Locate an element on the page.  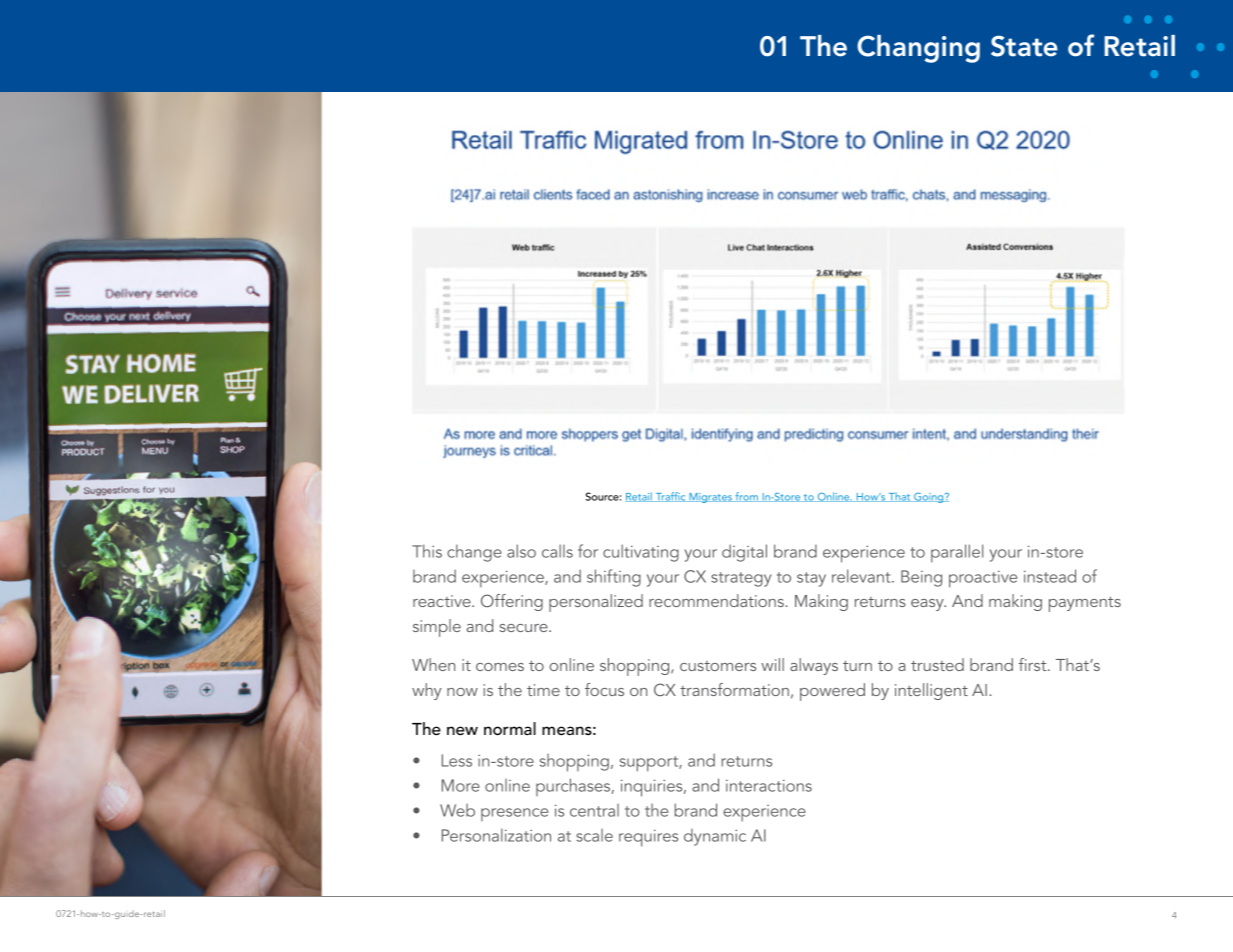
parallel is located at coordinates (957, 553).
